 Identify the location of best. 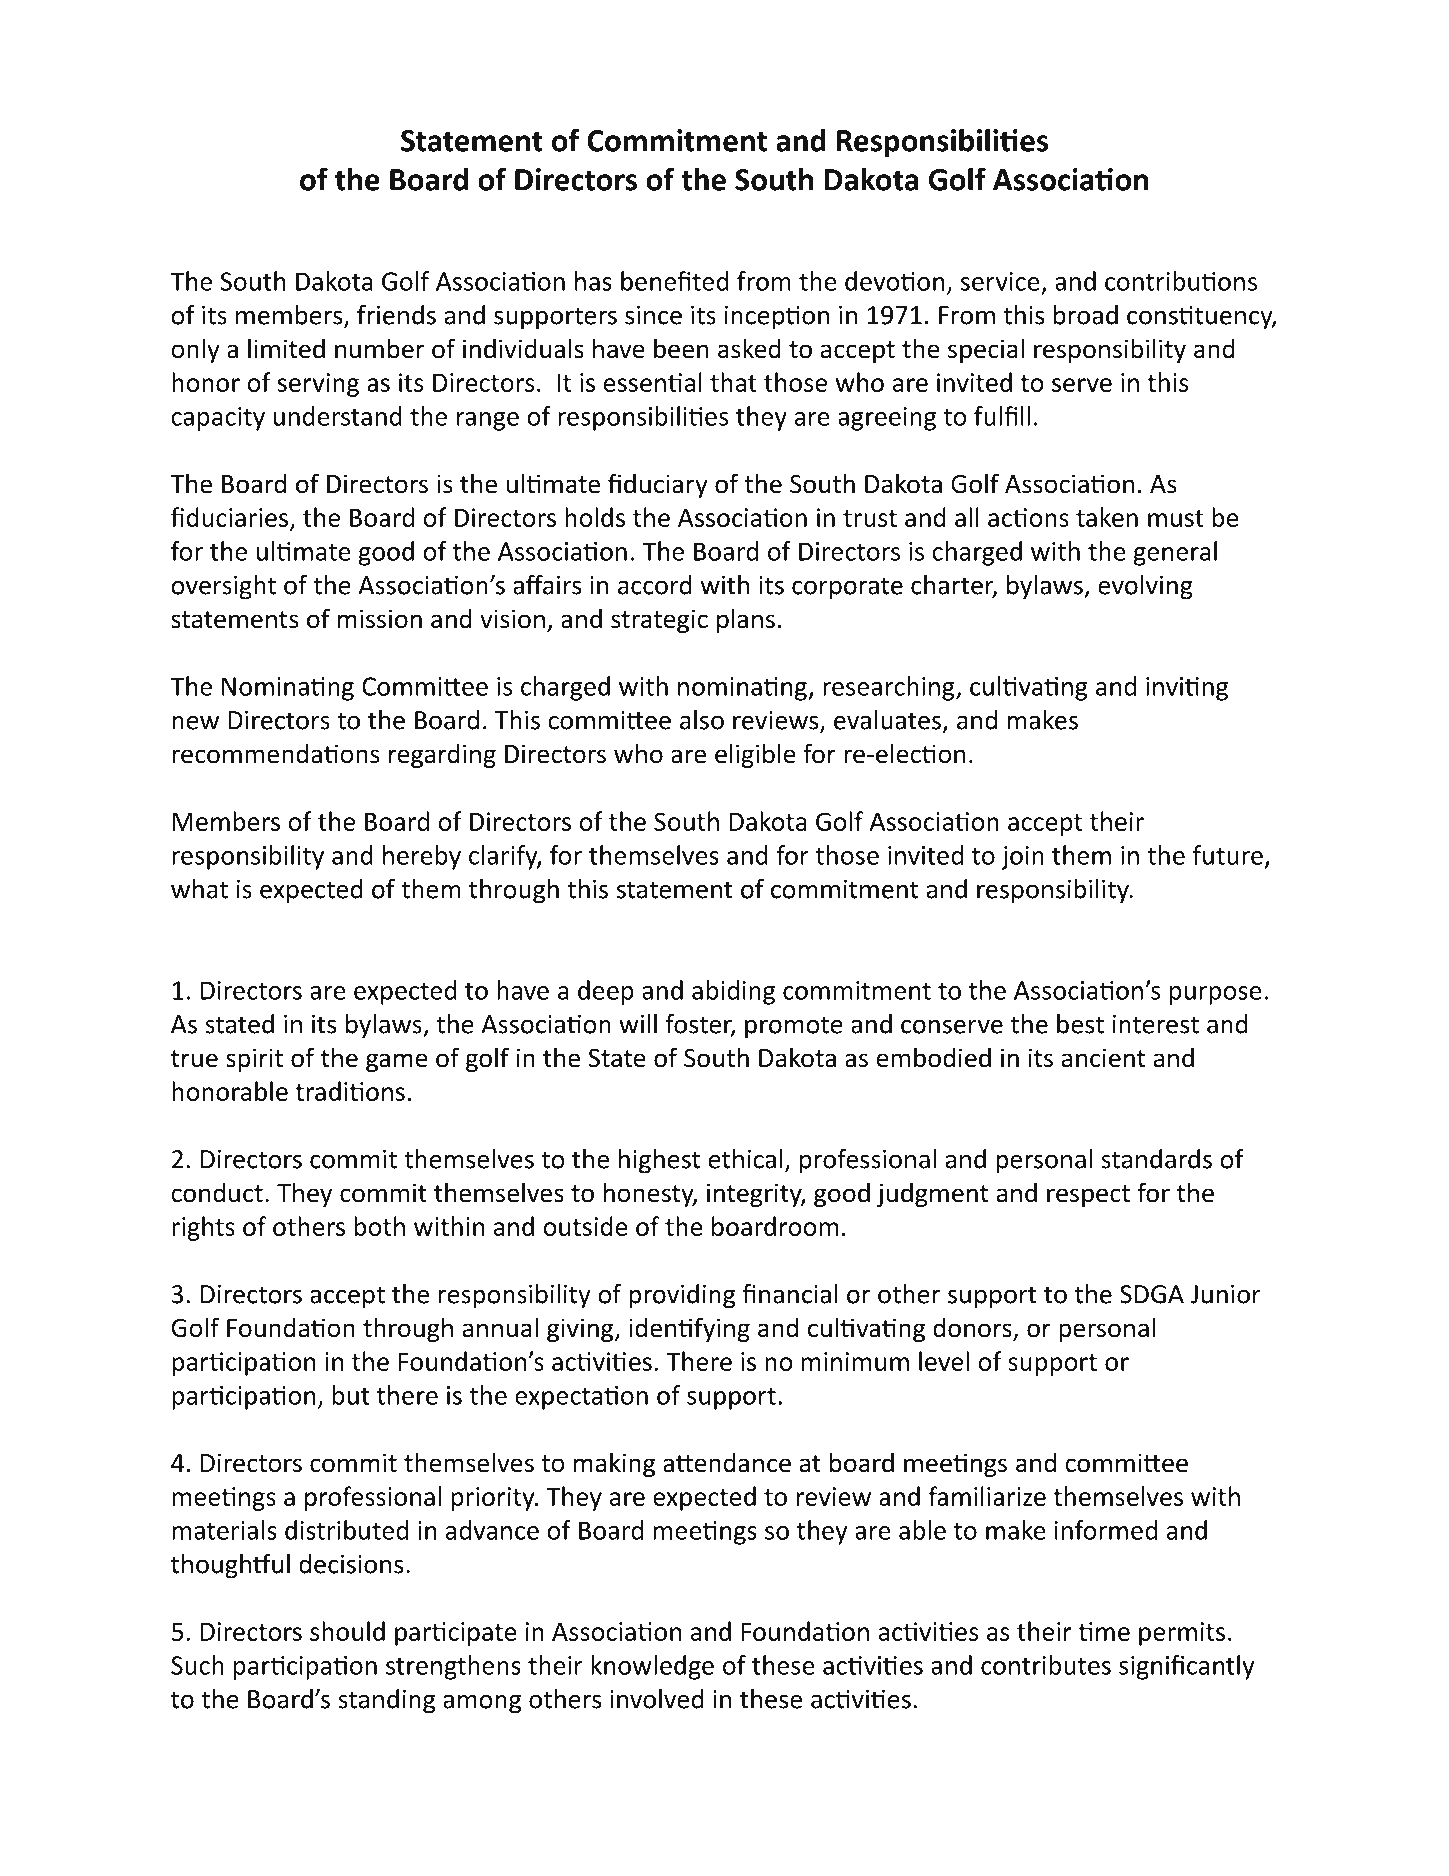
(1080, 1024).
